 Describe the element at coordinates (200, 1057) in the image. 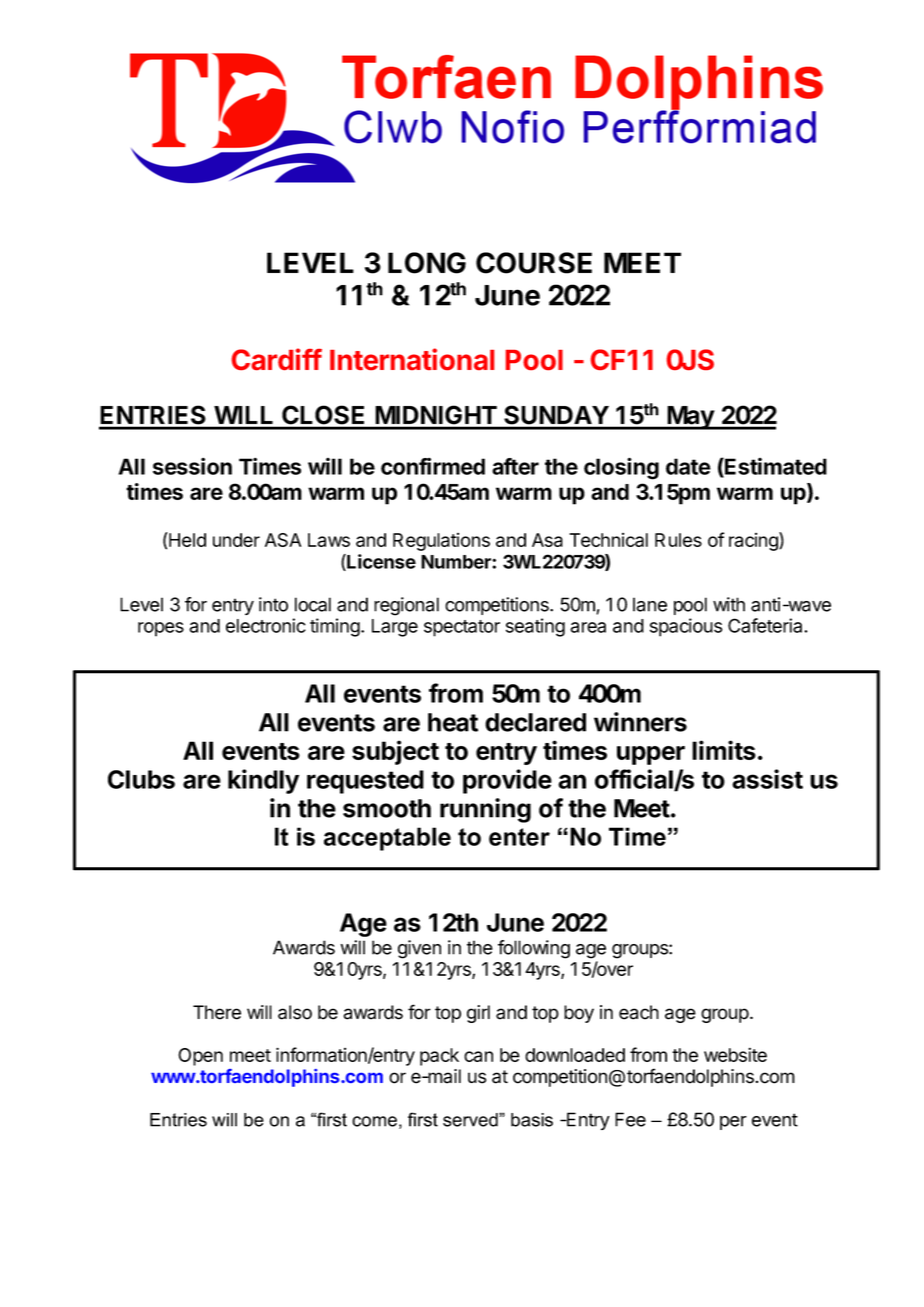

I see `Open` at that location.
